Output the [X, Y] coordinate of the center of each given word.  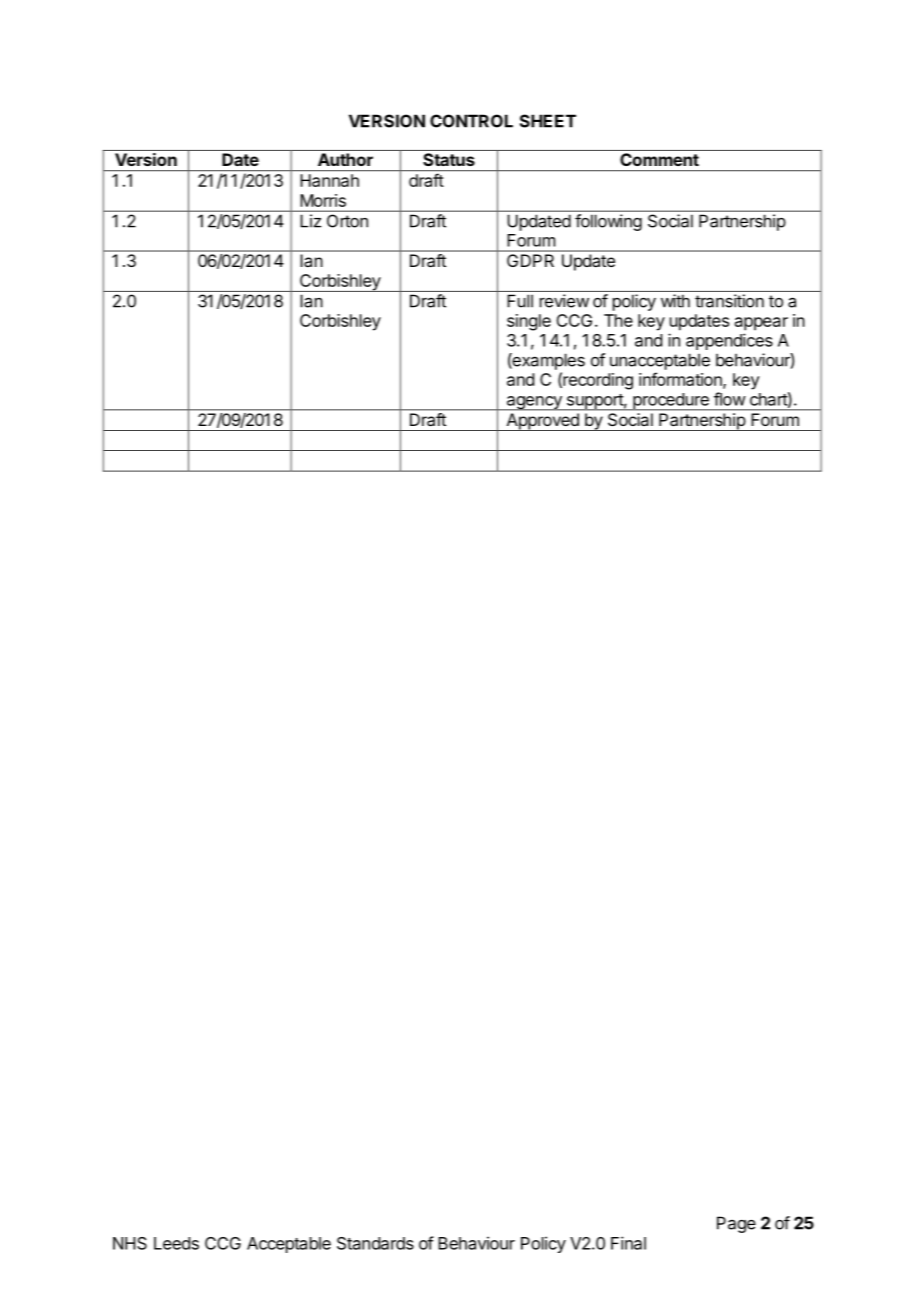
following [608, 222]
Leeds [176, 1243]
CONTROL [471, 121]
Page [736, 1224]
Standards [375, 1243]
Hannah [330, 180]
